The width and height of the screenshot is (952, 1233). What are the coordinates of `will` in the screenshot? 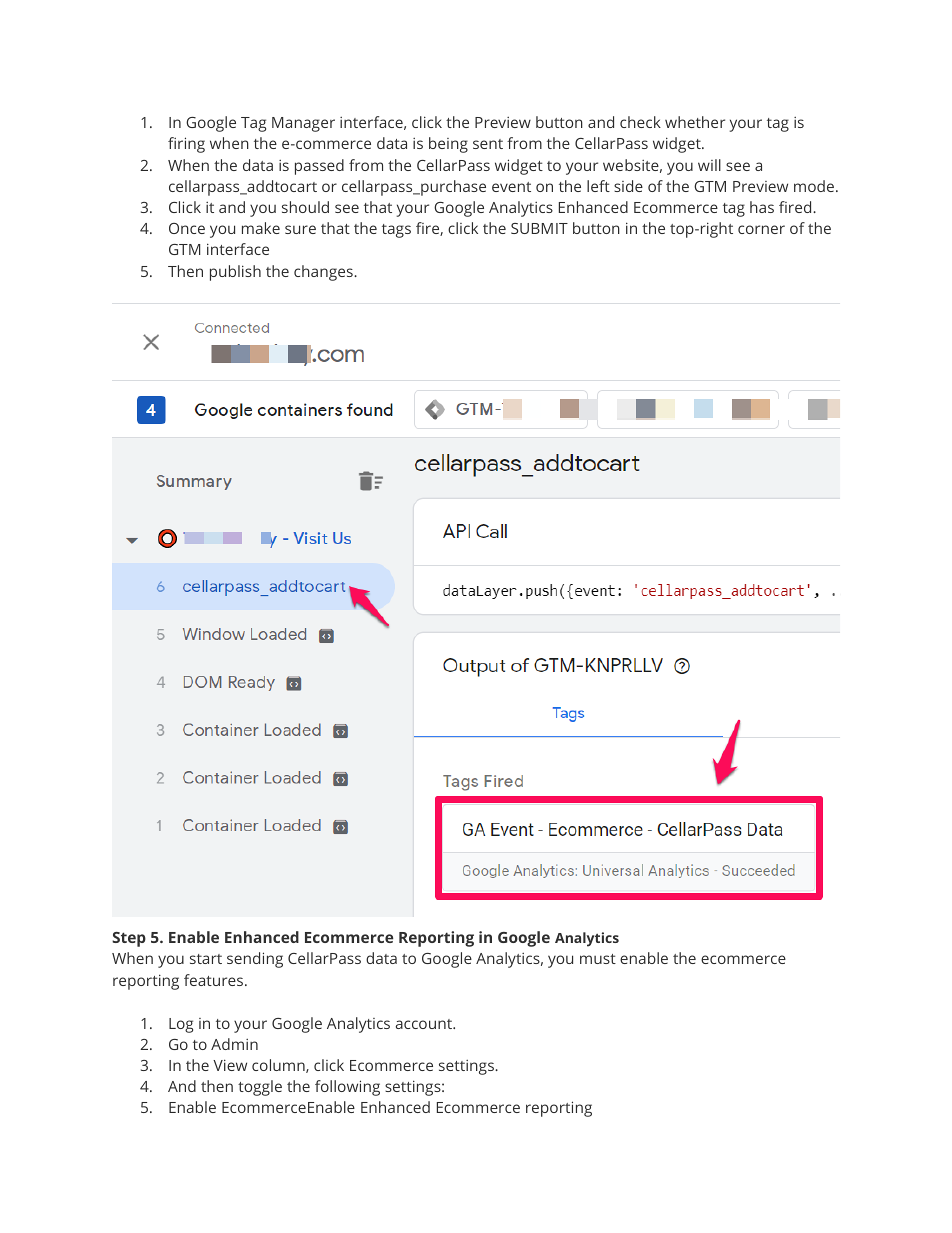 It's located at (709, 165).
